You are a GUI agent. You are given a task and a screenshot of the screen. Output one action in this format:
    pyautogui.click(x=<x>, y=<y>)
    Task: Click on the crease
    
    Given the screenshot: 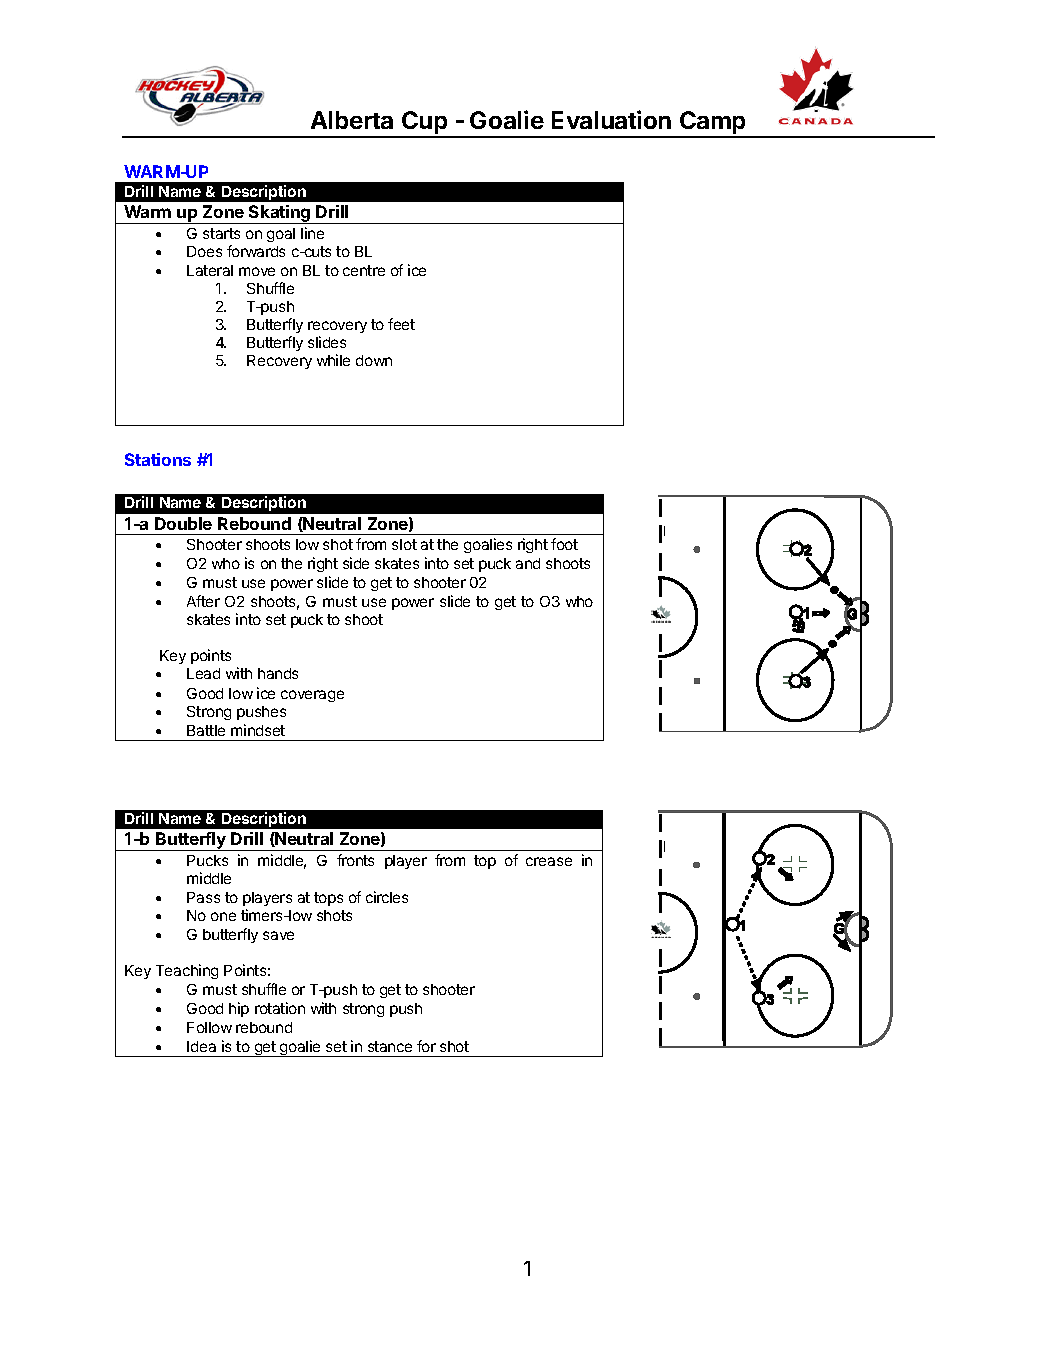 What is the action you would take?
    pyautogui.click(x=549, y=861)
